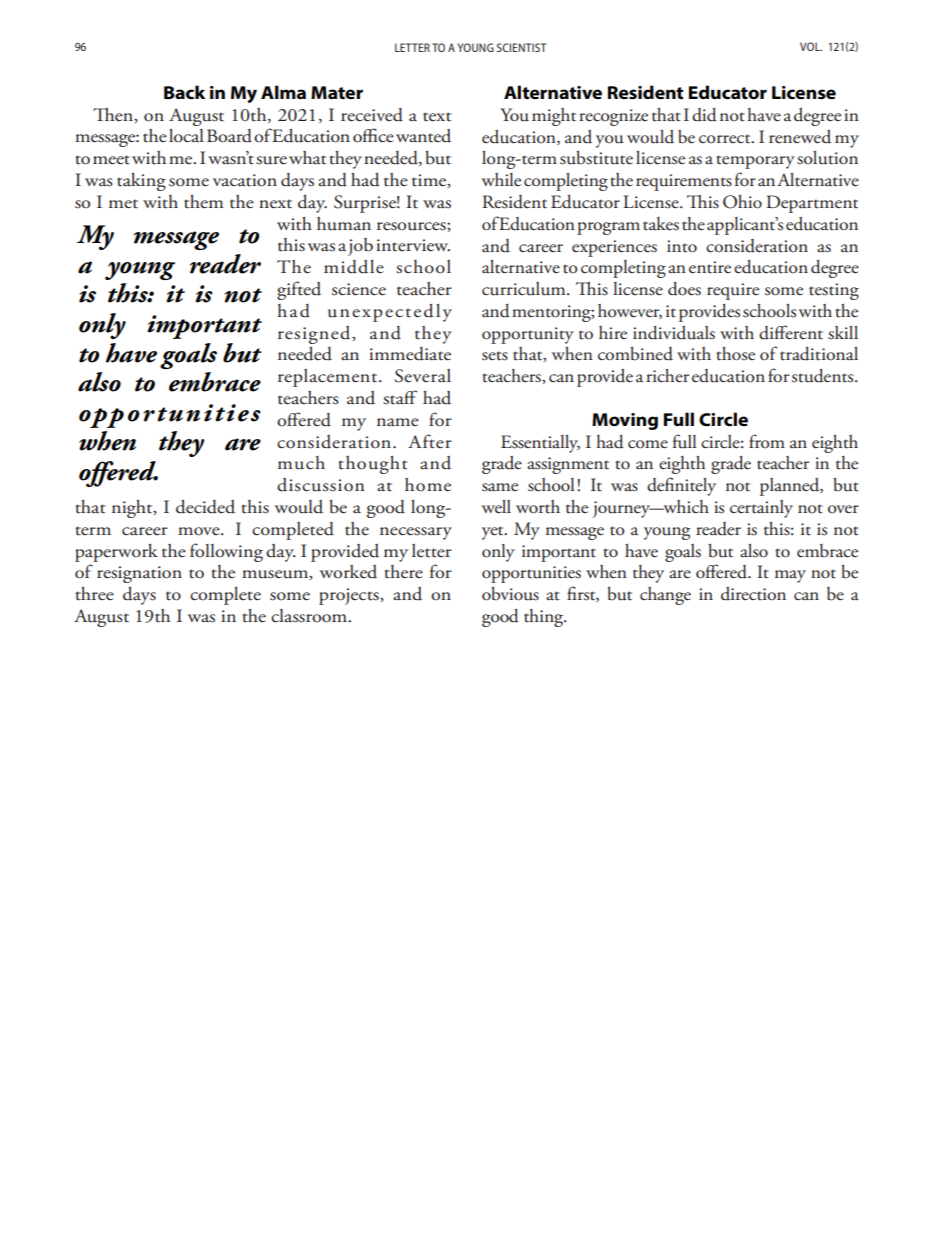 This screenshot has height=1233, width=952. I want to click on obvious, so click(510, 594).
